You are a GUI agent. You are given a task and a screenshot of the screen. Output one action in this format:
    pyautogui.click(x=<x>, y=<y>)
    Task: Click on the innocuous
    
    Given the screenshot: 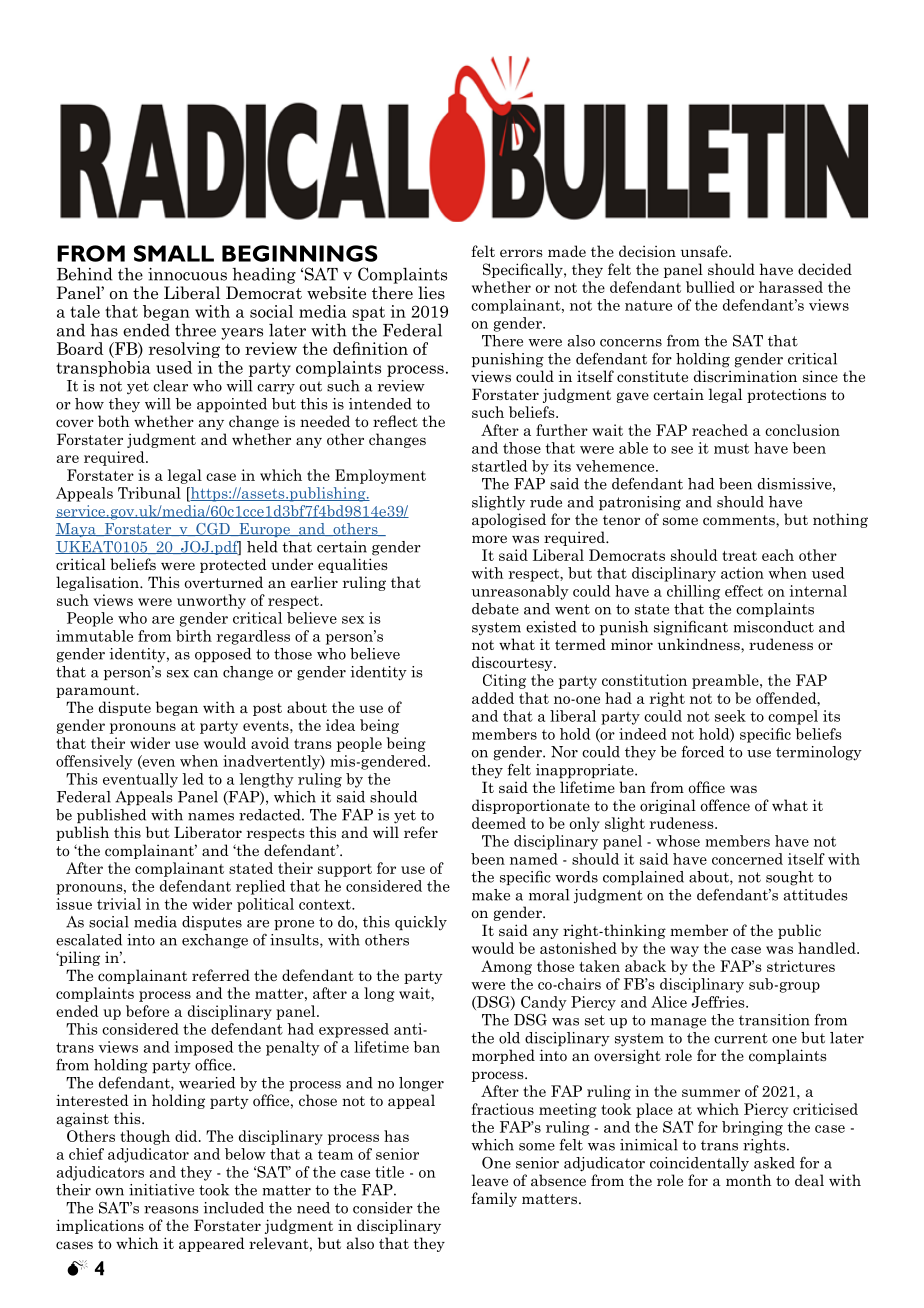 What is the action you would take?
    pyautogui.click(x=187, y=274)
